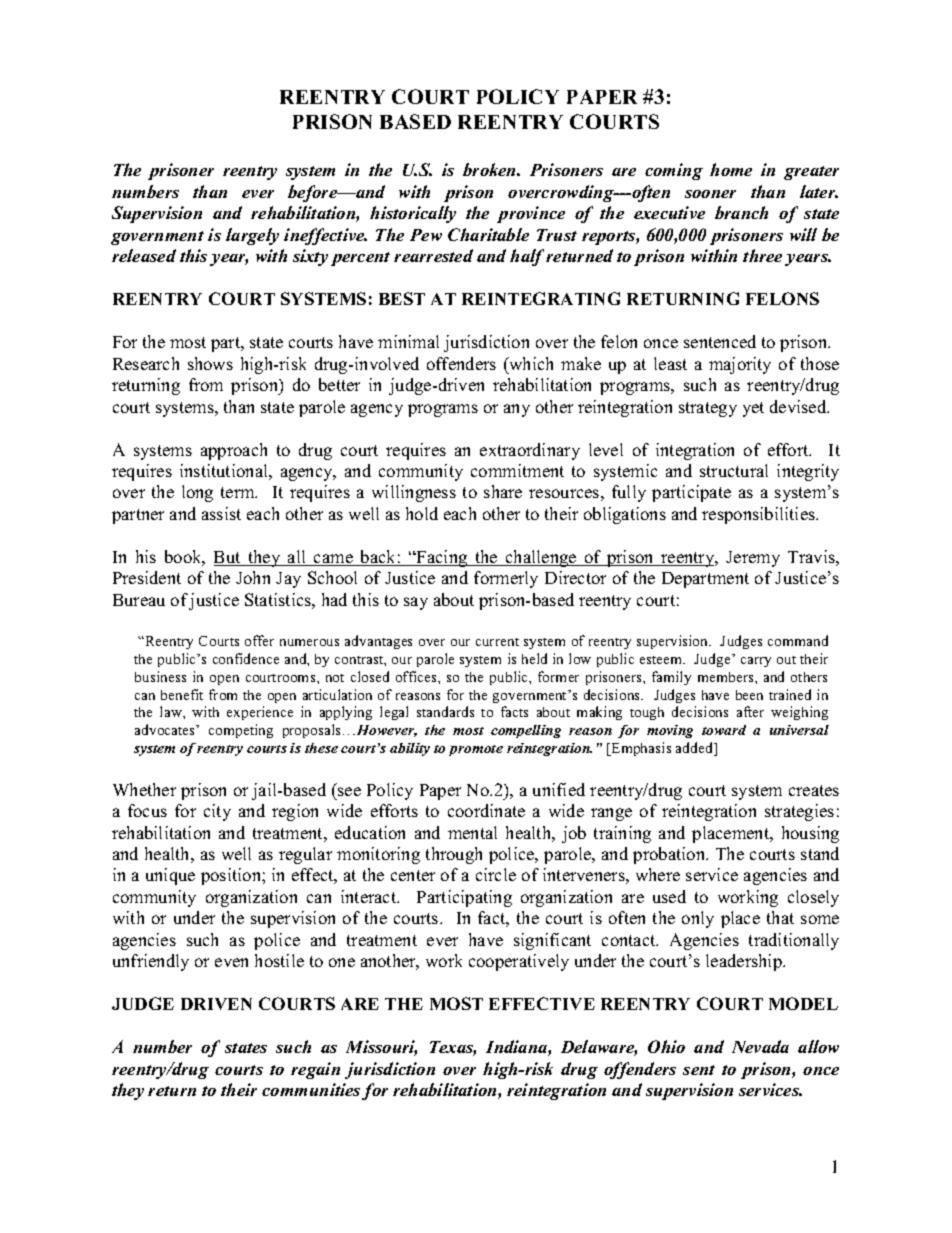 Image resolution: width=952 pixels, height=1233 pixels. Describe the element at coordinates (753, 409) in the screenshot. I see `yet` at that location.
